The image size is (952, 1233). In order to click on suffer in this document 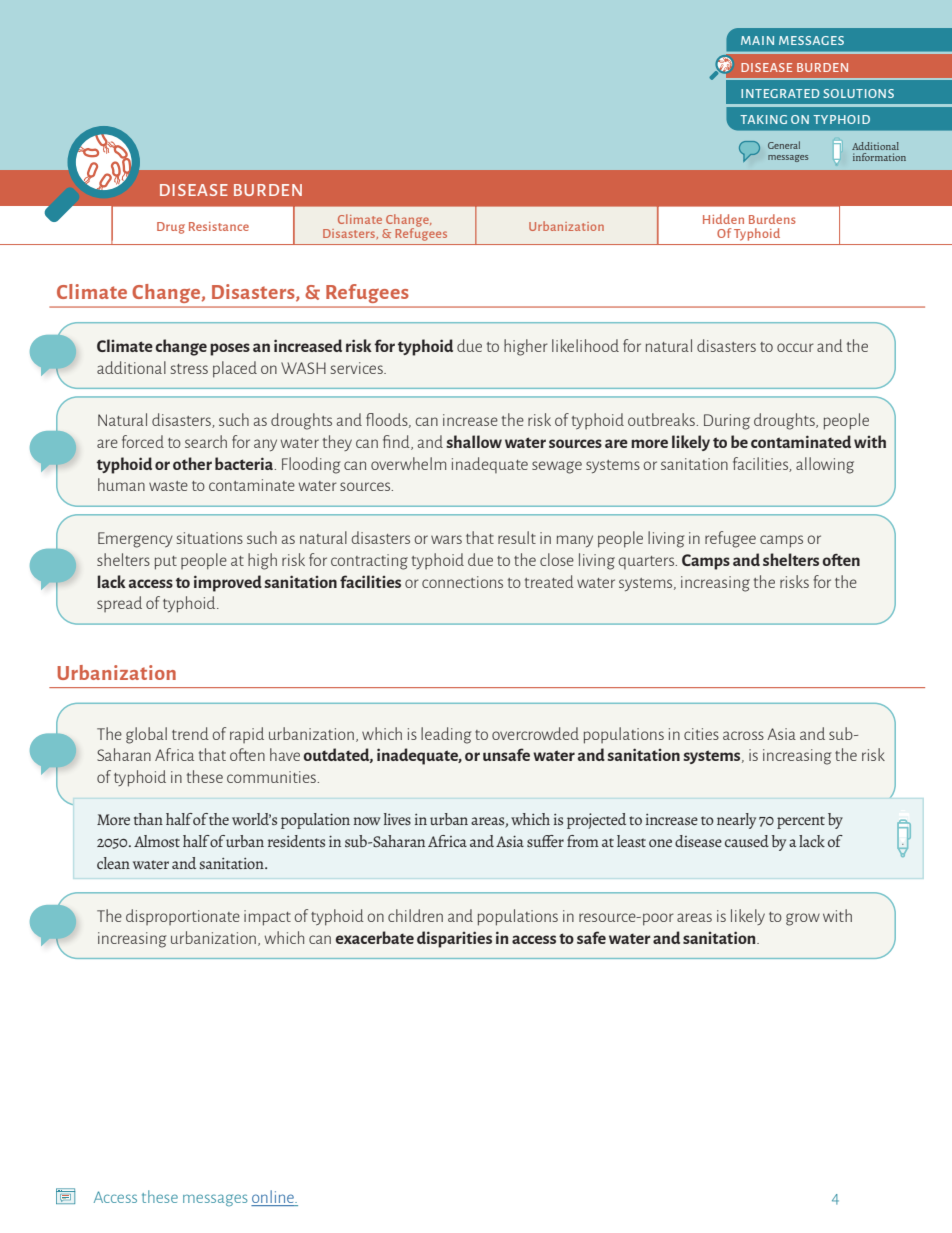, I will do `click(545, 841)`.
